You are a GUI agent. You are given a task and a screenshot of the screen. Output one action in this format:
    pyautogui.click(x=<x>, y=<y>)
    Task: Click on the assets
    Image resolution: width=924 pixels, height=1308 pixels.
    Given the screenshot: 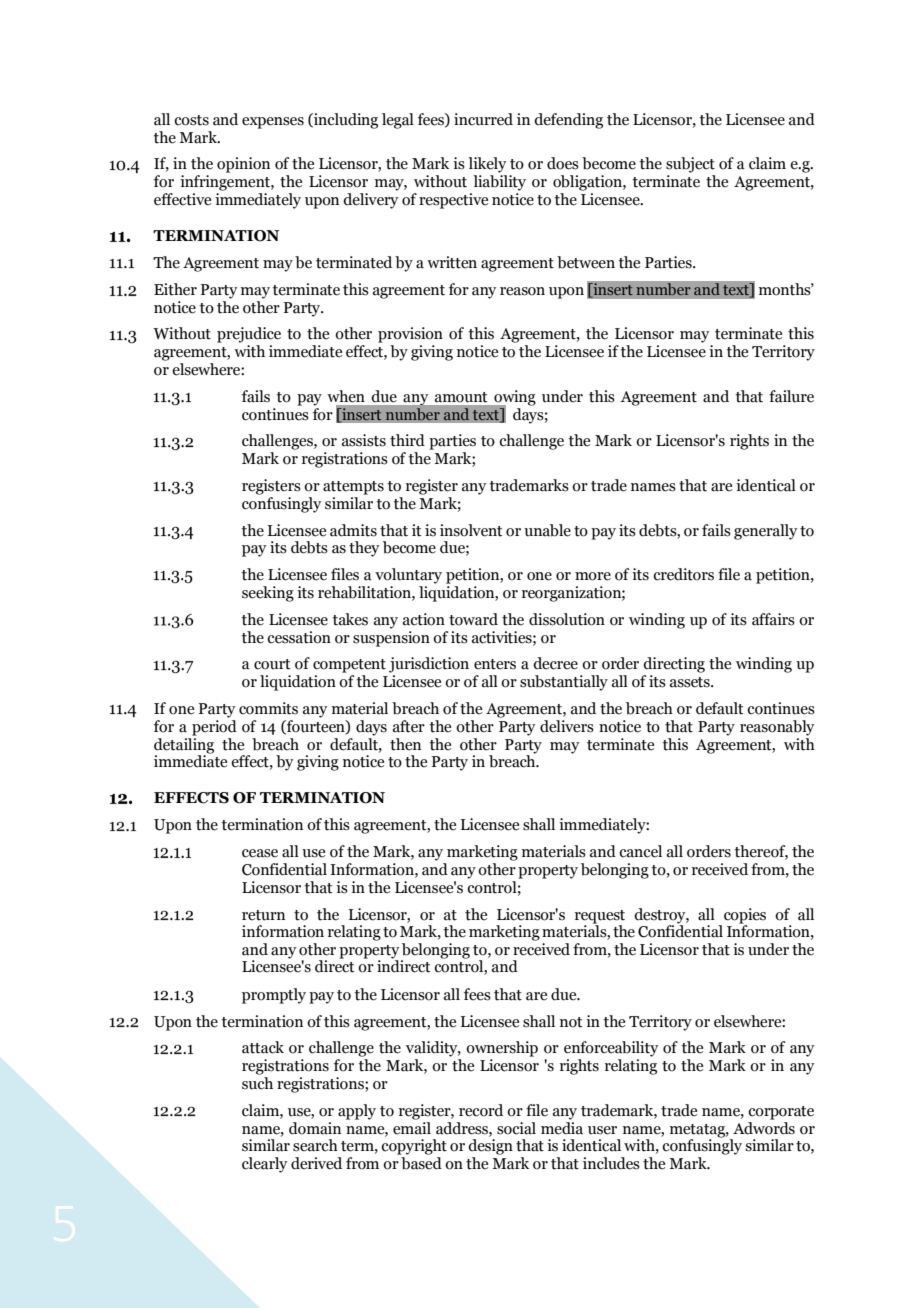 What is the action you would take?
    pyautogui.click(x=691, y=682)
